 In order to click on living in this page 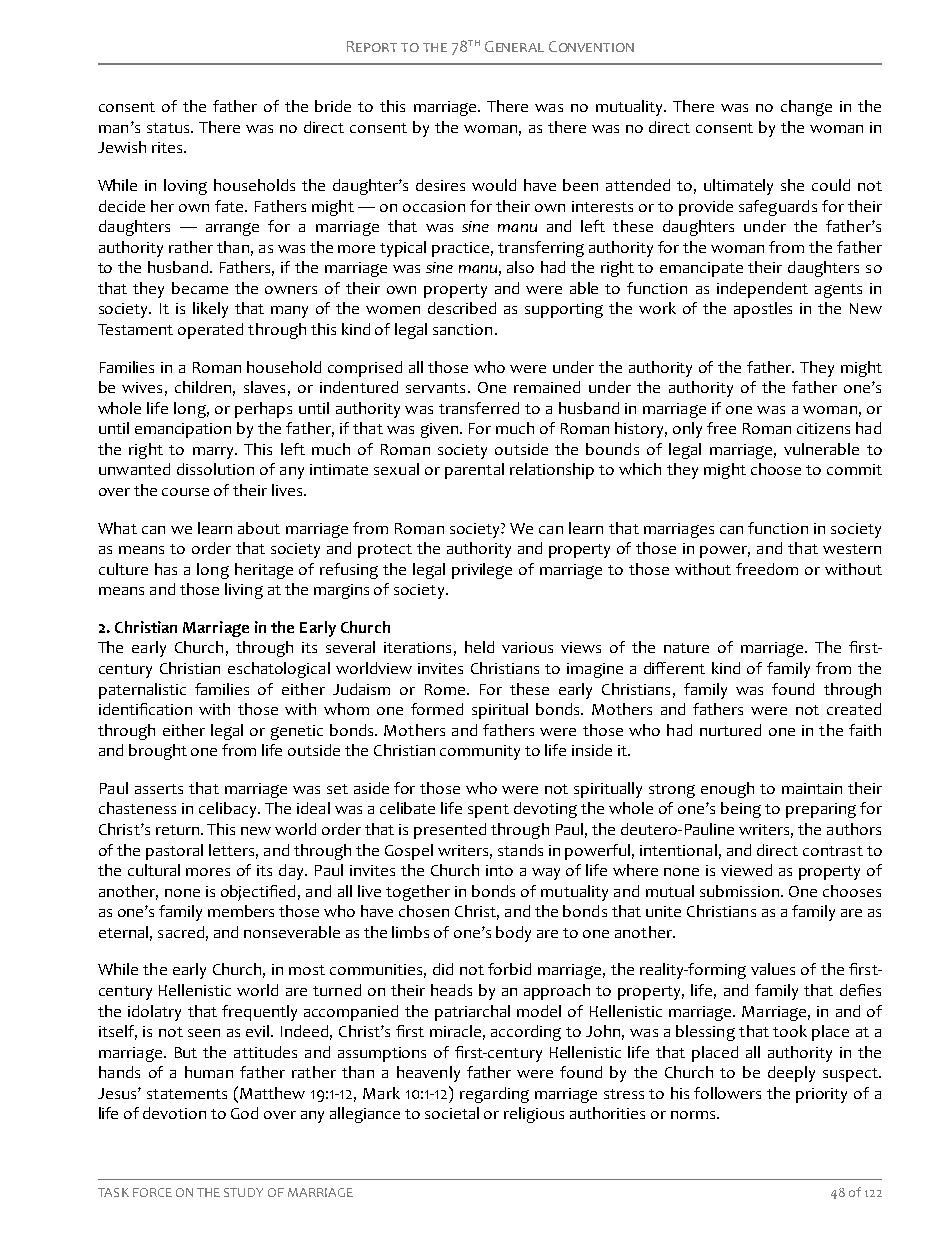, I will do `click(244, 591)`.
